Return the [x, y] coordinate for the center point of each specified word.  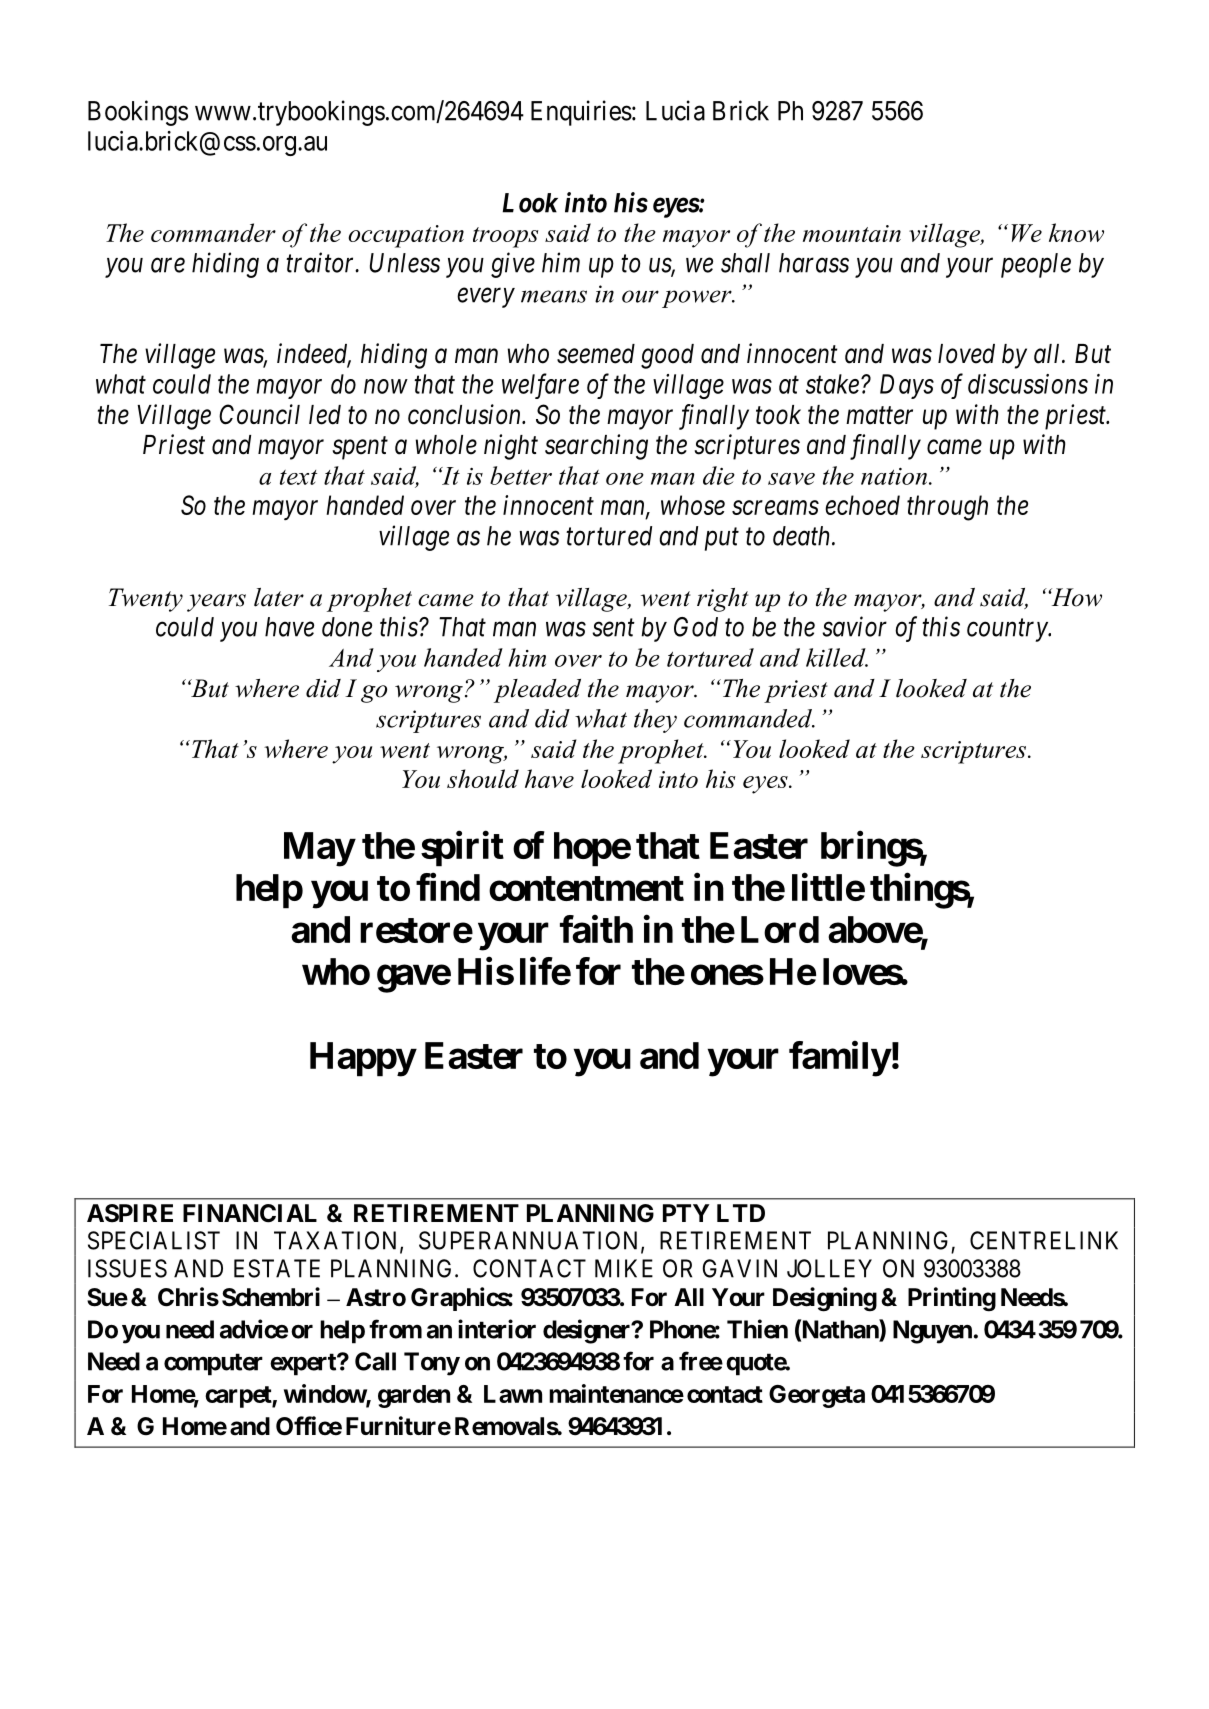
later [279, 597]
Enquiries [581, 113]
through [947, 508]
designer [588, 1331]
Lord [780, 929]
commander [213, 232]
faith [596, 929]
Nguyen [932, 1332]
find [448, 887]
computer [213, 1364]
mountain [852, 233]
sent [613, 628]
